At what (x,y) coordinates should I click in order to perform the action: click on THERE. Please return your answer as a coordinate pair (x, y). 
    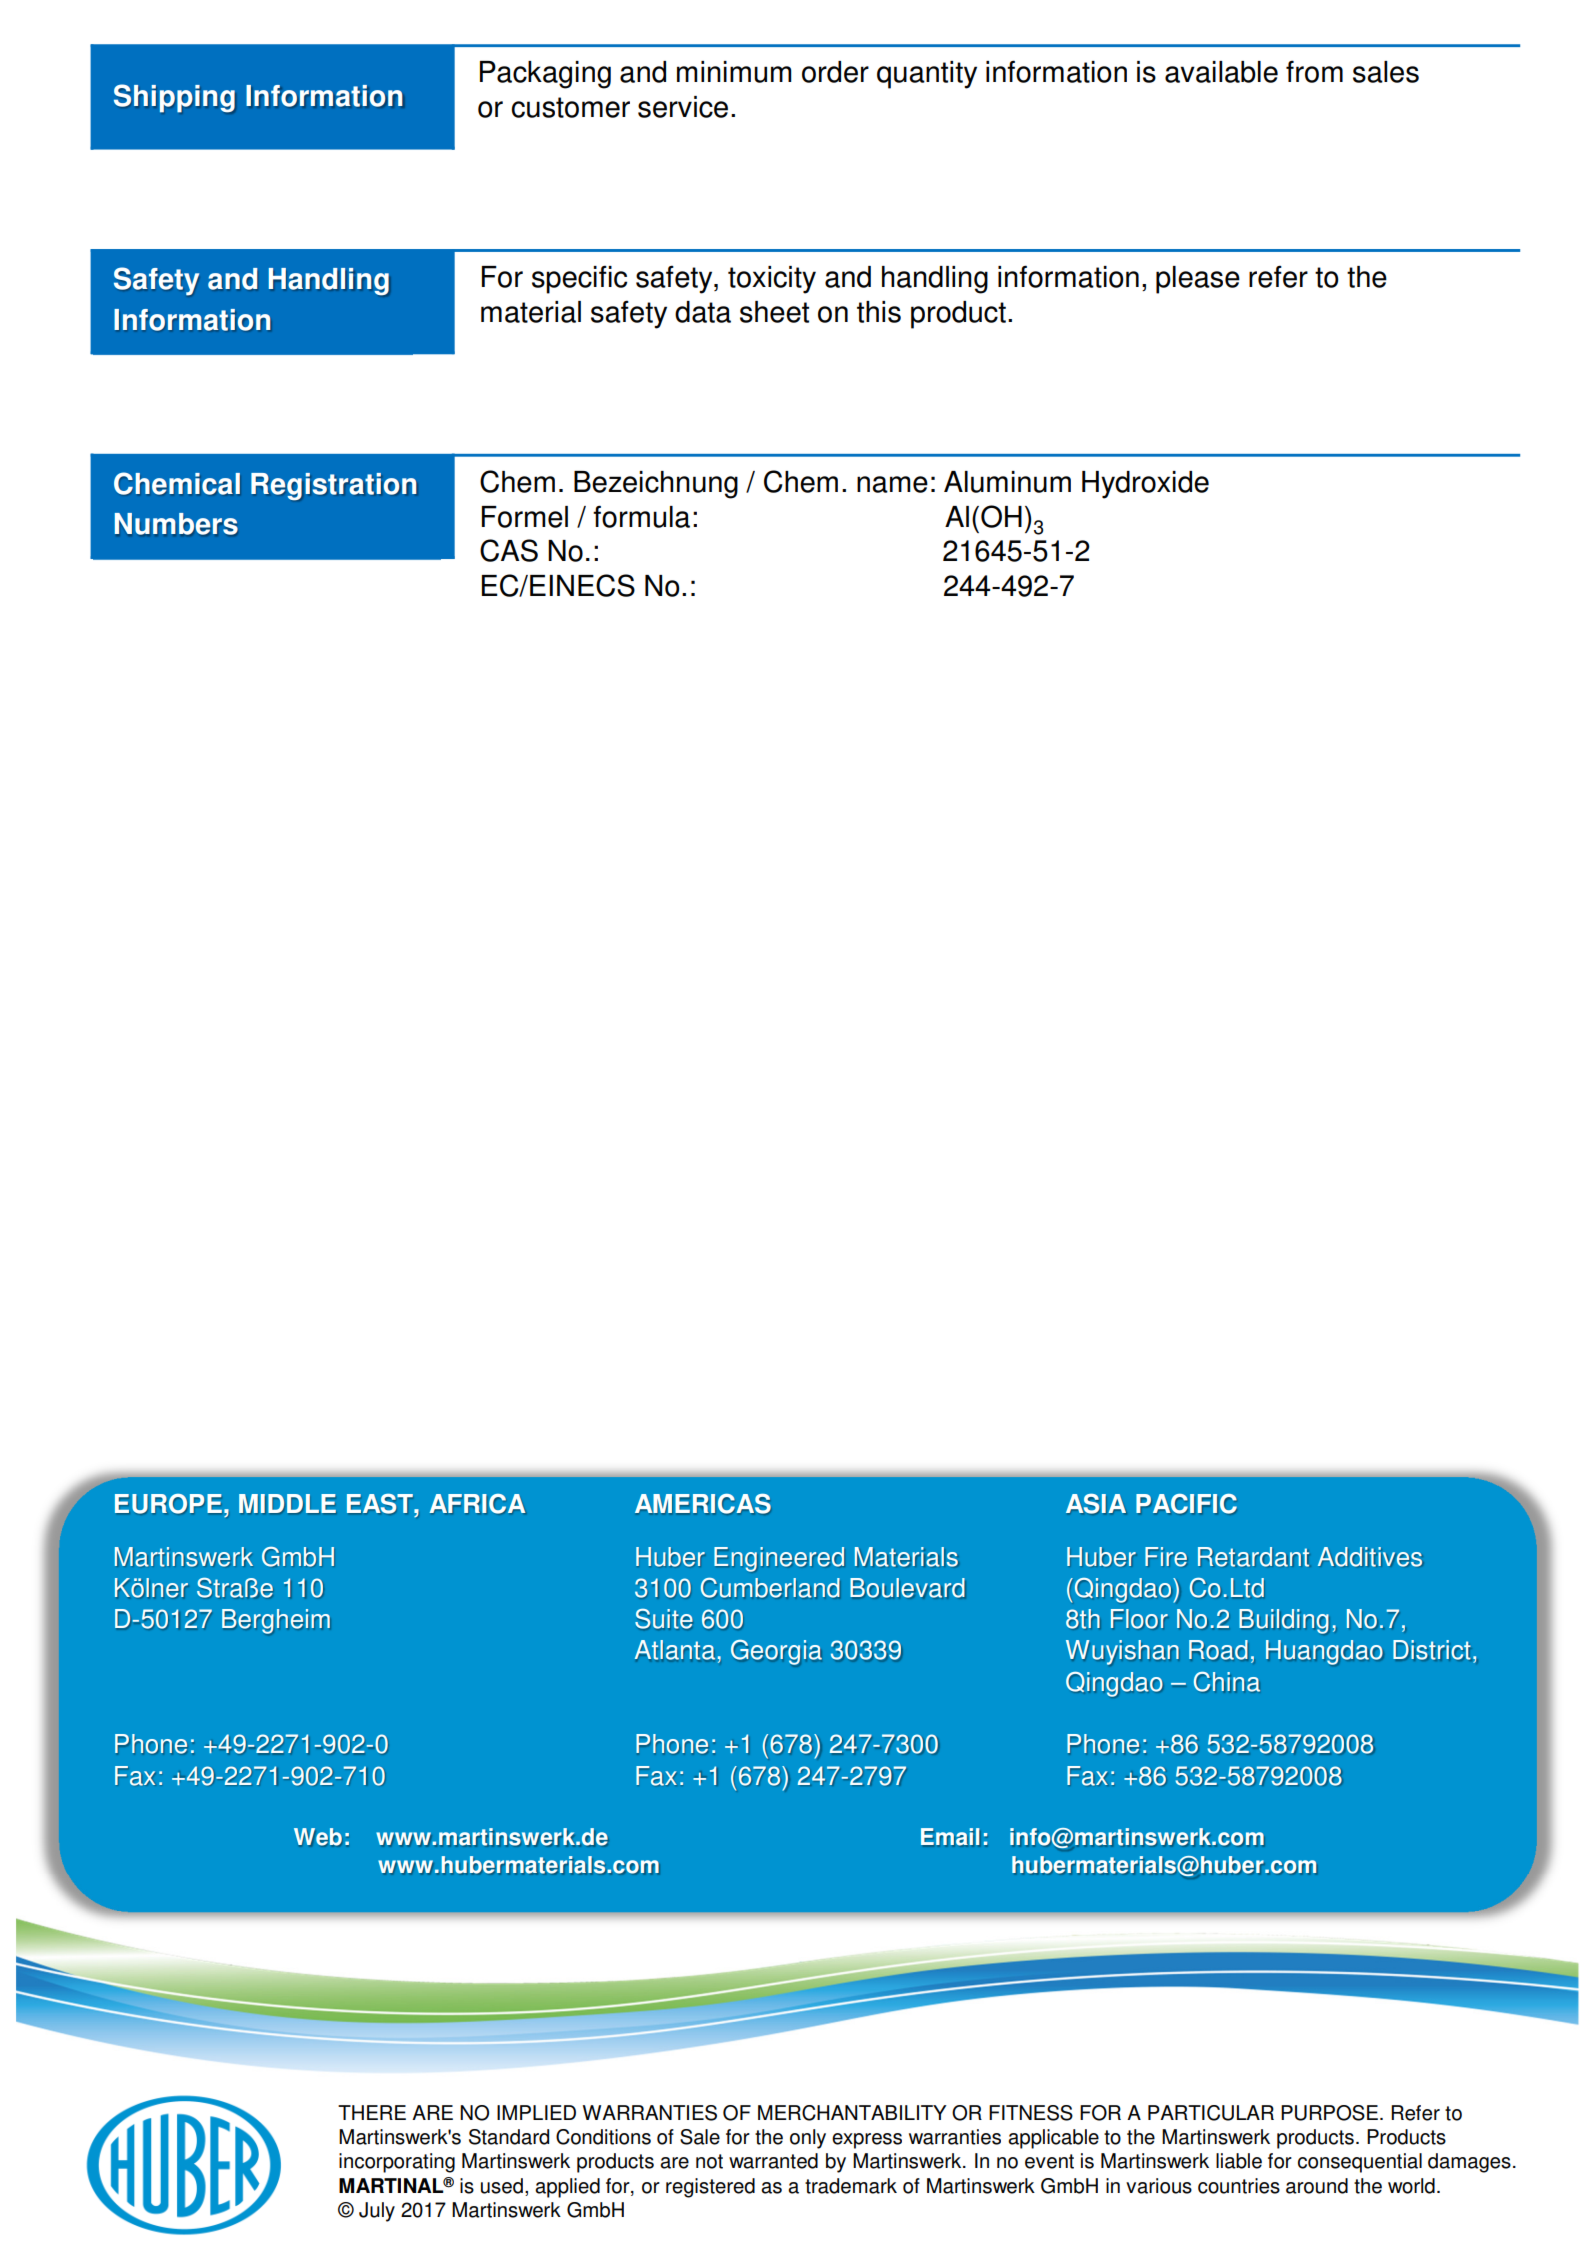
    Looking at the image, I should click on (372, 2112).
